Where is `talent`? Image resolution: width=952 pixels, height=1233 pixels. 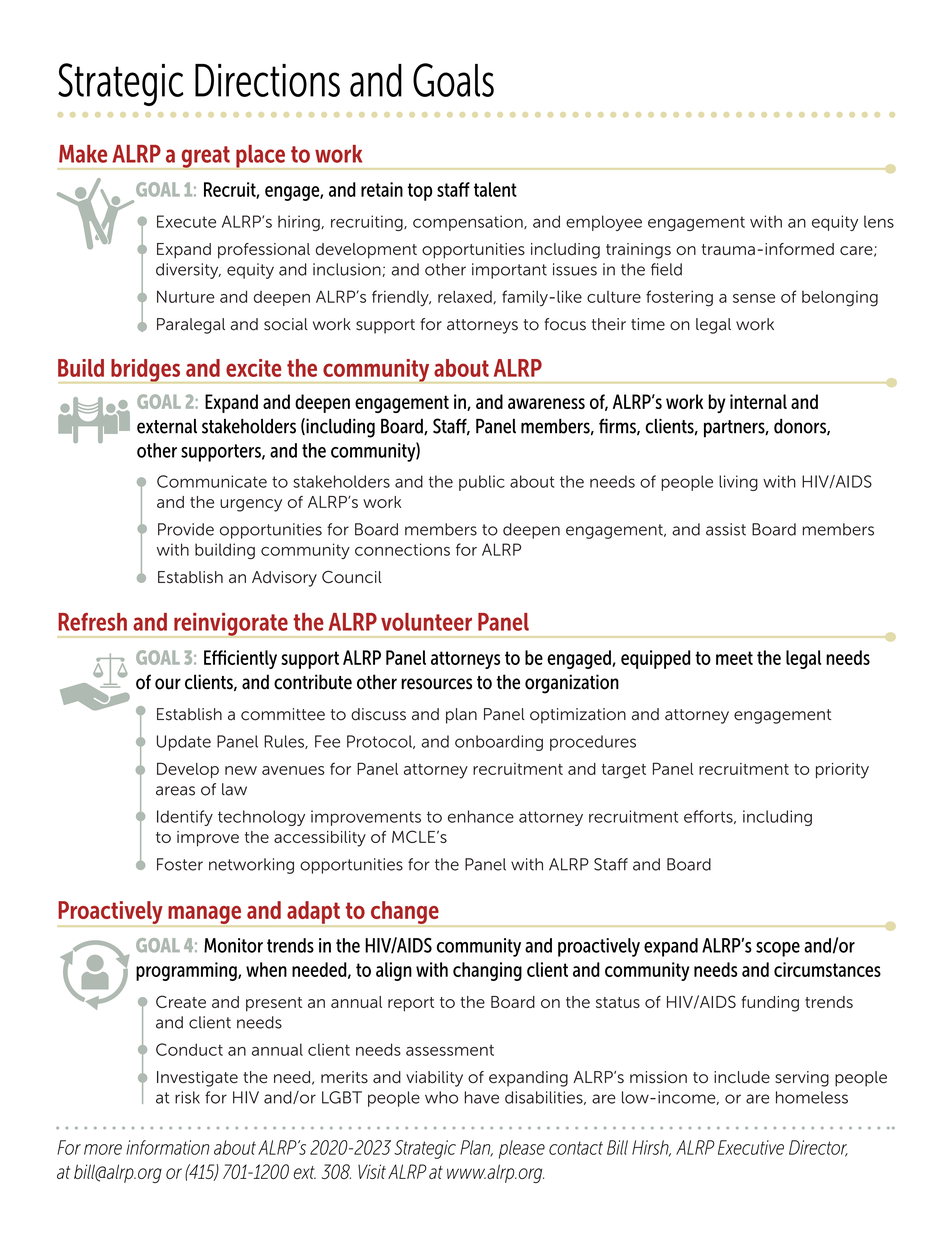 talent is located at coordinates (495, 189).
